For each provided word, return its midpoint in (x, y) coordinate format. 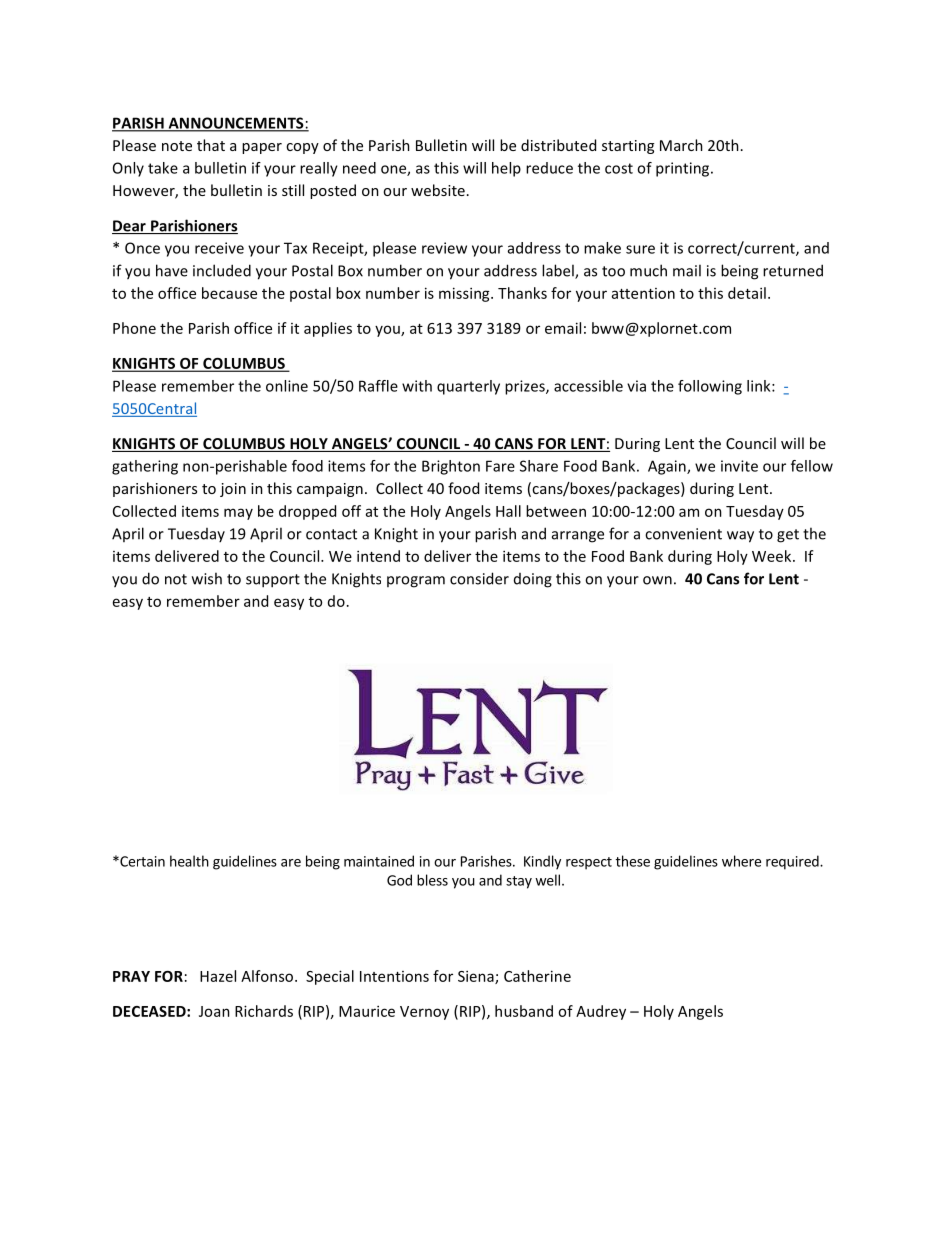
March (681, 145)
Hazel (218, 976)
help (506, 169)
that (211, 145)
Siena (477, 977)
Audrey (601, 1012)
